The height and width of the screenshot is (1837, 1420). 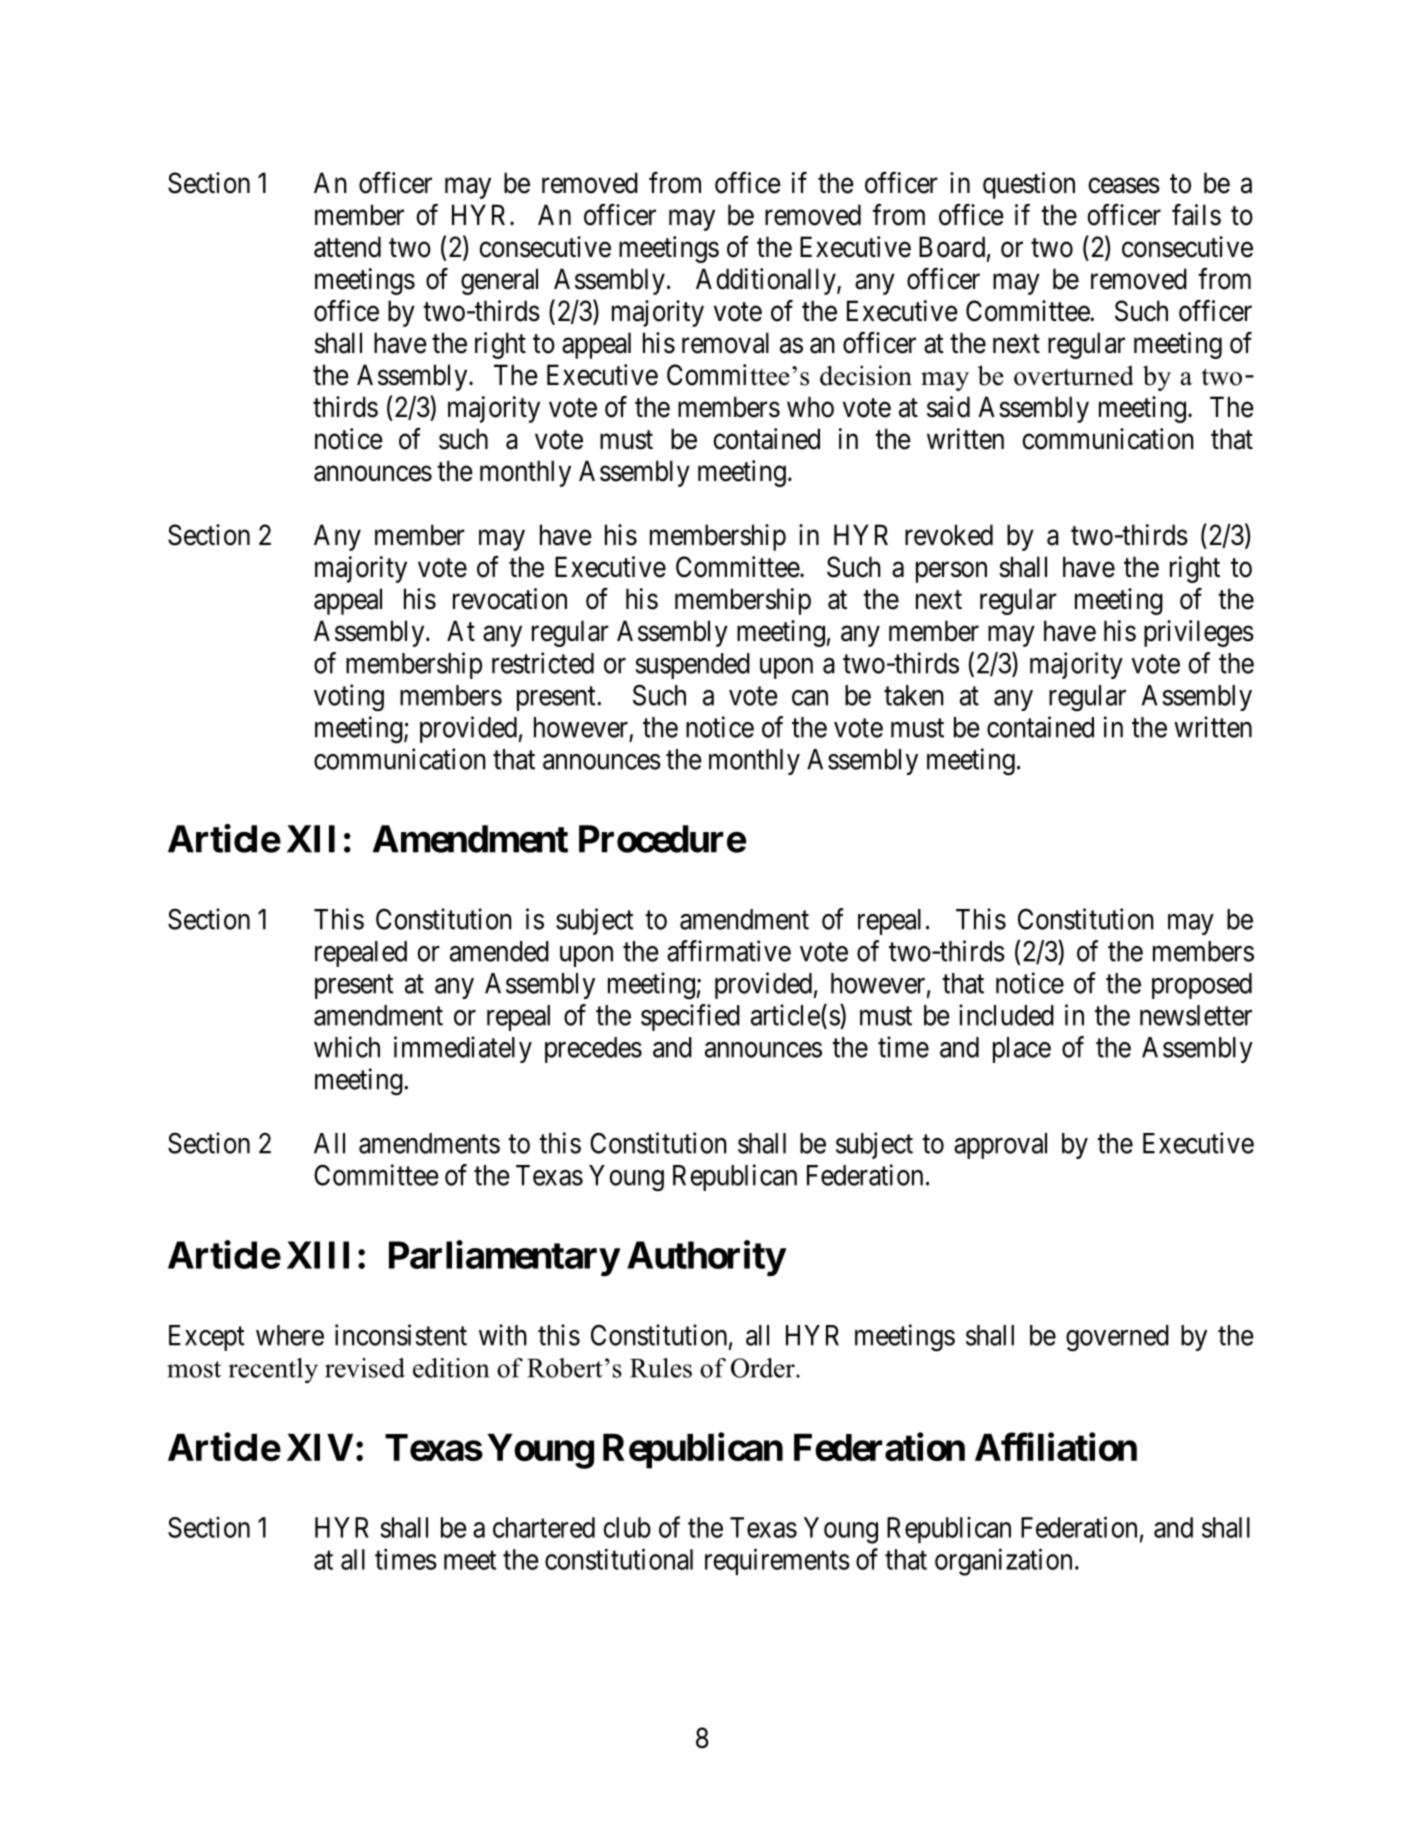 What do you see at coordinates (499, 951) in the screenshot?
I see `amended` at bounding box center [499, 951].
